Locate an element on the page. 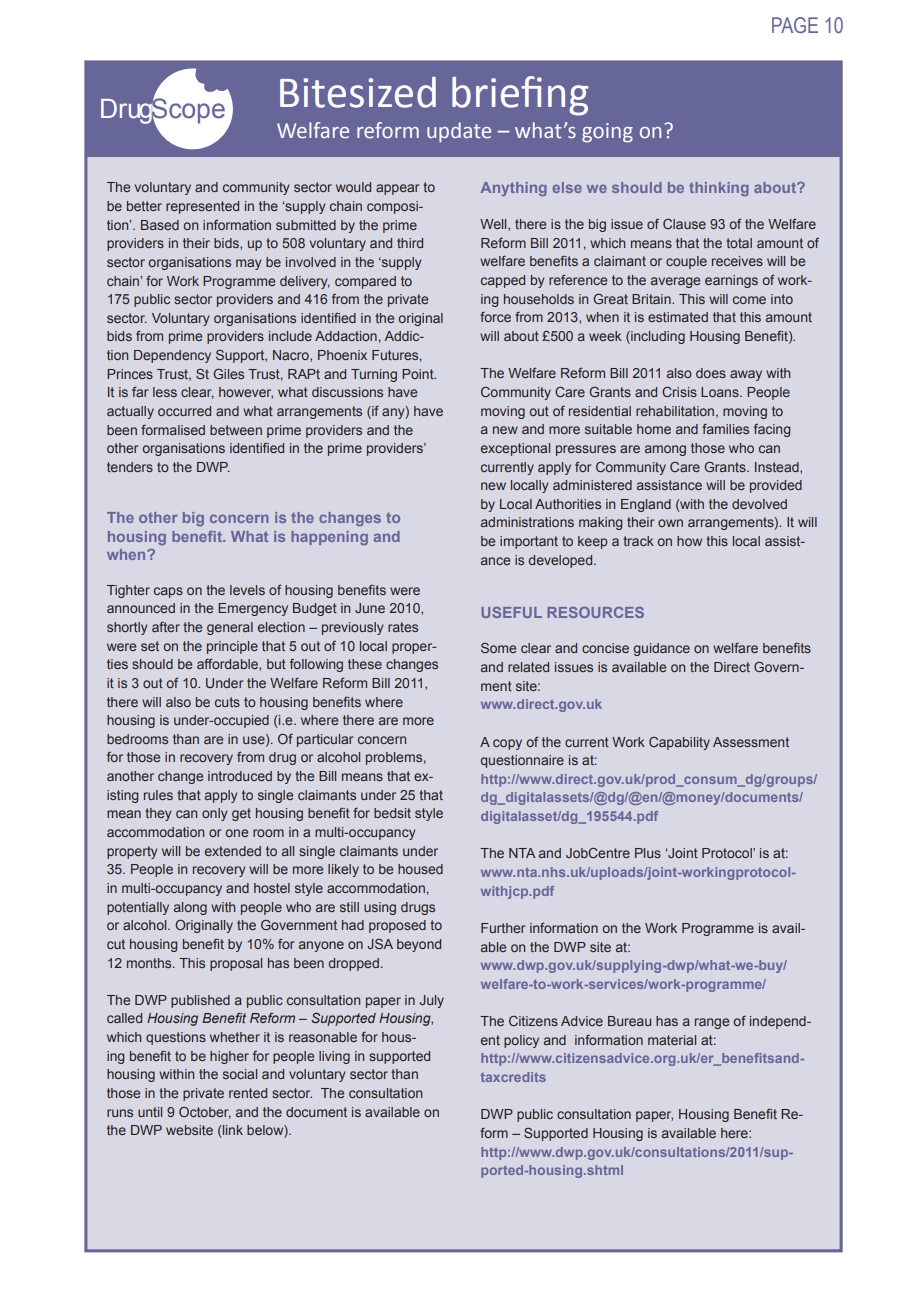 The height and width of the page is (1308, 924). represented is located at coordinates (202, 207).
